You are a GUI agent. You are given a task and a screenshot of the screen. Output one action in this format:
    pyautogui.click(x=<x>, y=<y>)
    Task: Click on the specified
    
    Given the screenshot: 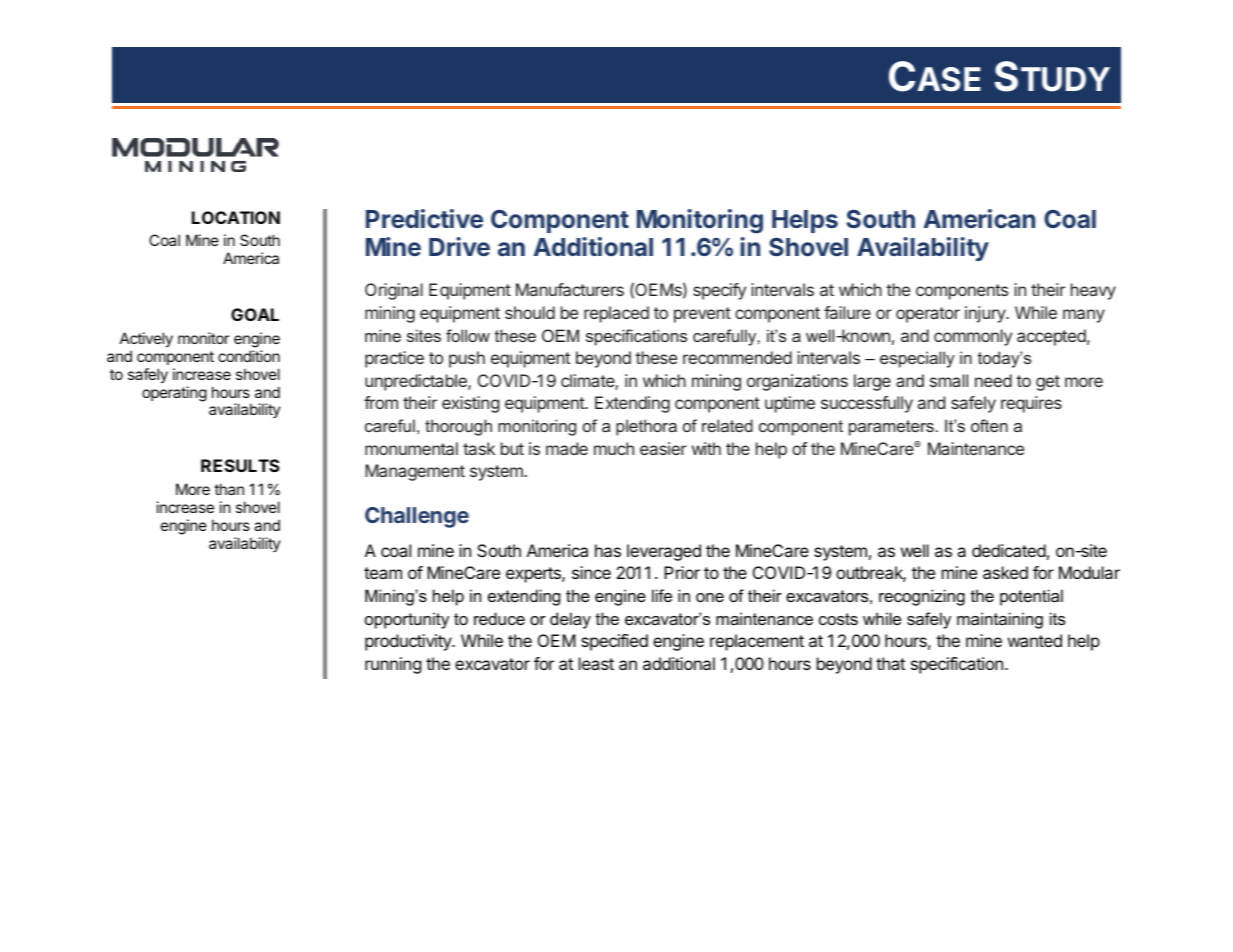 What is the action you would take?
    pyautogui.click(x=614, y=642)
